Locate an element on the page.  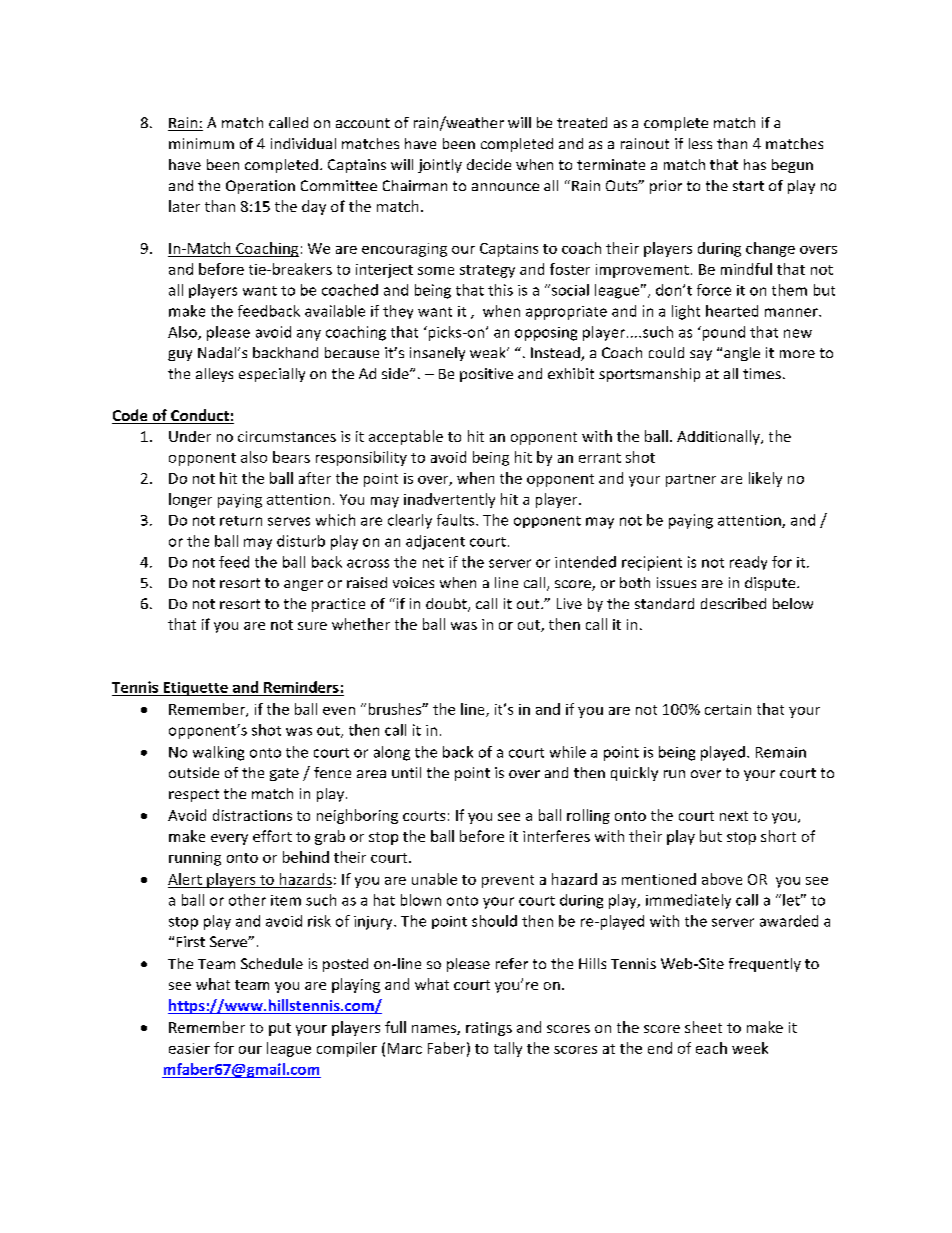
anger is located at coordinates (303, 585).
